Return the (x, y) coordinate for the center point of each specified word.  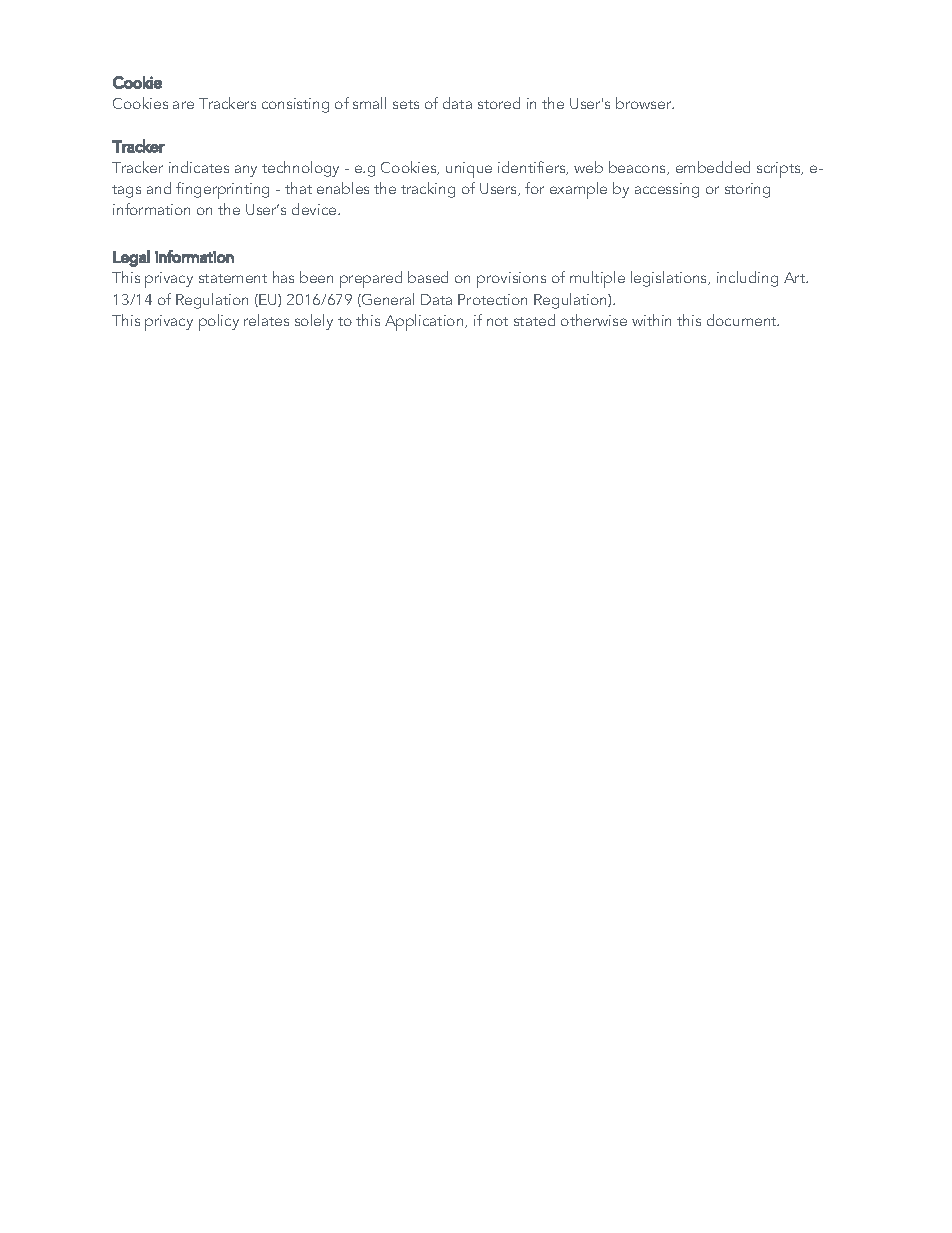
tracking (428, 190)
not (497, 321)
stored (499, 103)
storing (747, 190)
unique (469, 170)
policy (219, 322)
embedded (713, 167)
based (428, 277)
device (315, 209)
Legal (131, 258)
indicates (199, 167)
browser (645, 103)
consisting (295, 105)
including (747, 279)
